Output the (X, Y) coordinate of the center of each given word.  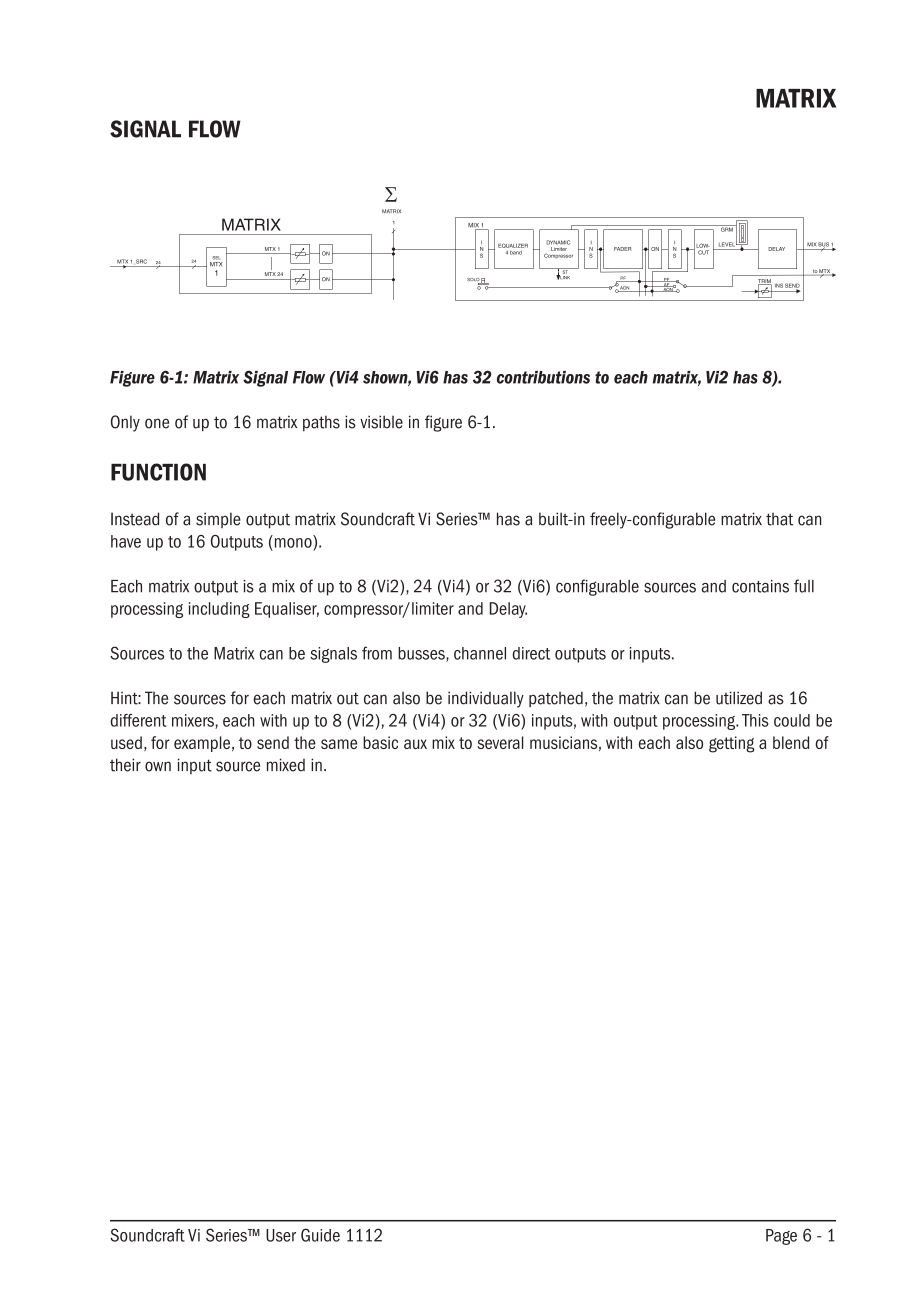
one (157, 423)
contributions (543, 377)
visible (381, 422)
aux (415, 744)
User (281, 1235)
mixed (286, 765)
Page (781, 1237)
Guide (320, 1235)
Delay (508, 610)
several (501, 742)
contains (760, 586)
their (125, 765)
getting (732, 744)
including (219, 610)
